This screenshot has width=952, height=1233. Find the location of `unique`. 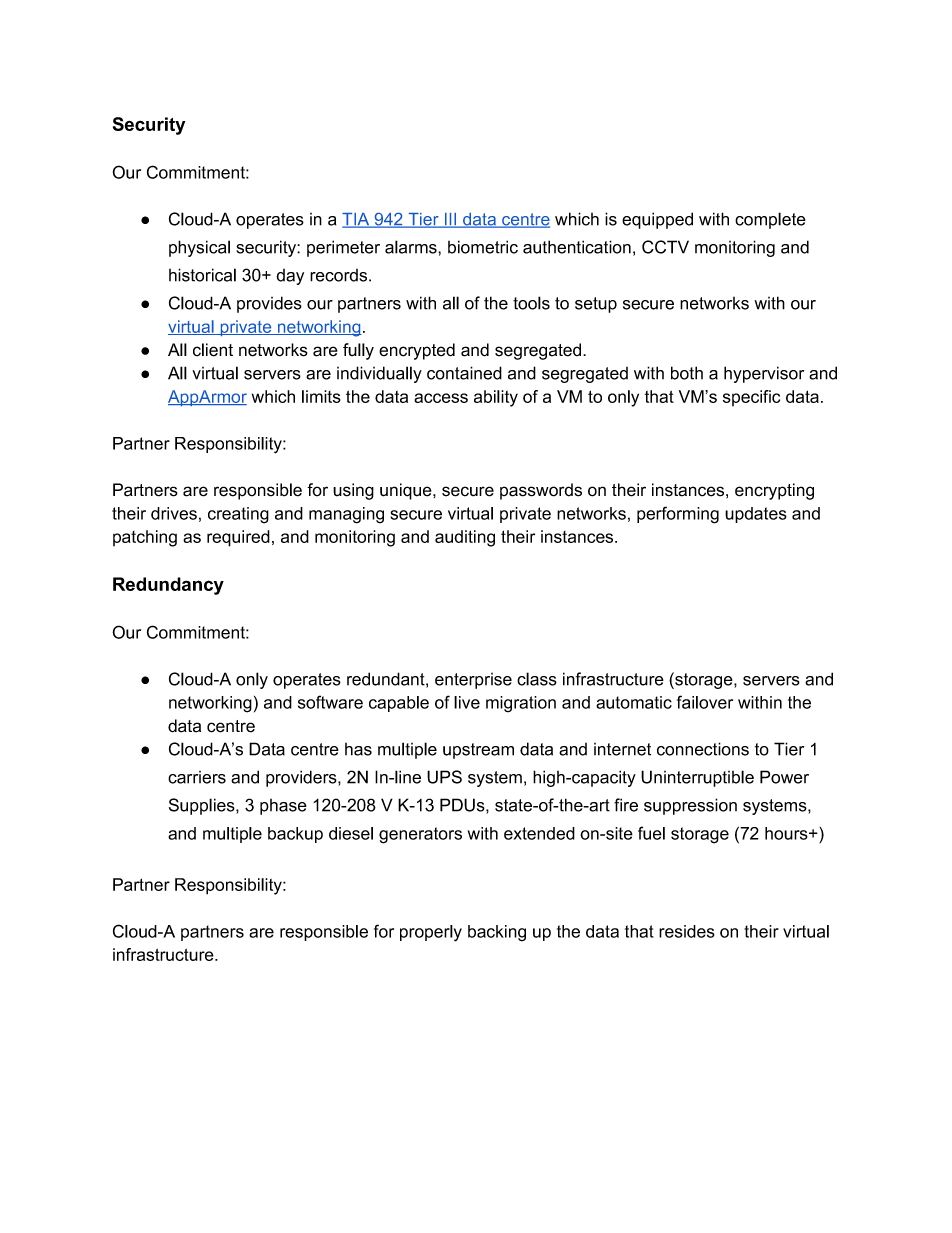

unique is located at coordinates (407, 491).
